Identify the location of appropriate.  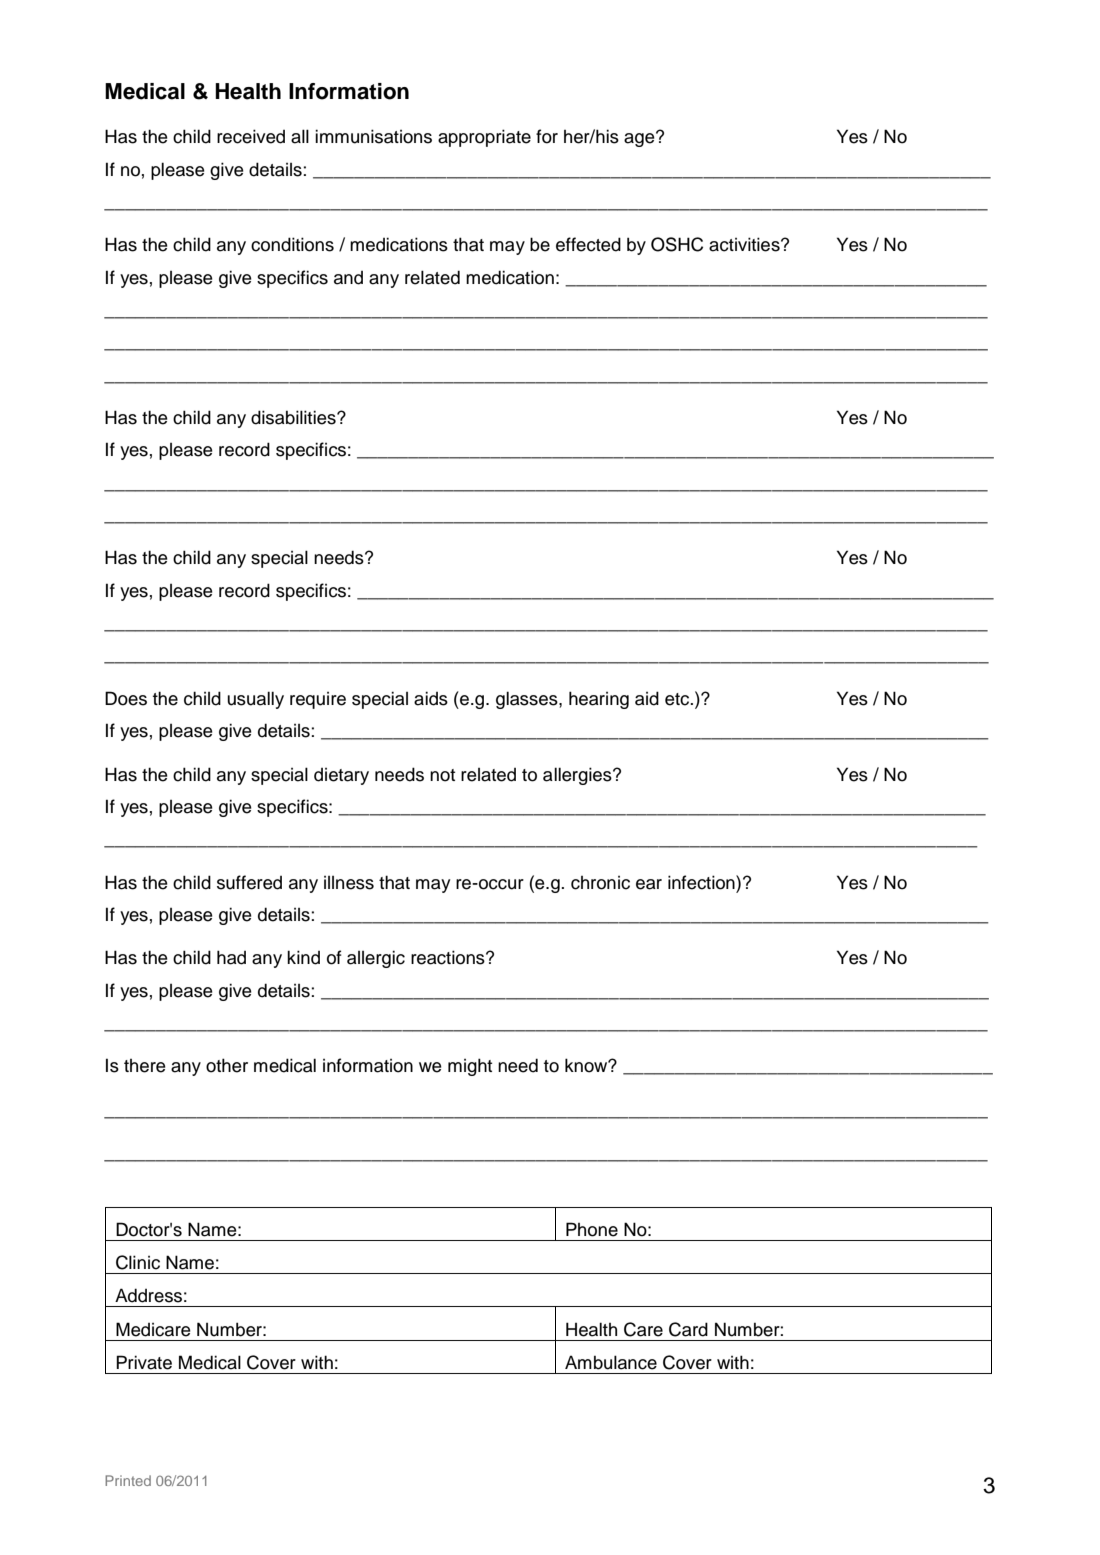
(484, 138).
